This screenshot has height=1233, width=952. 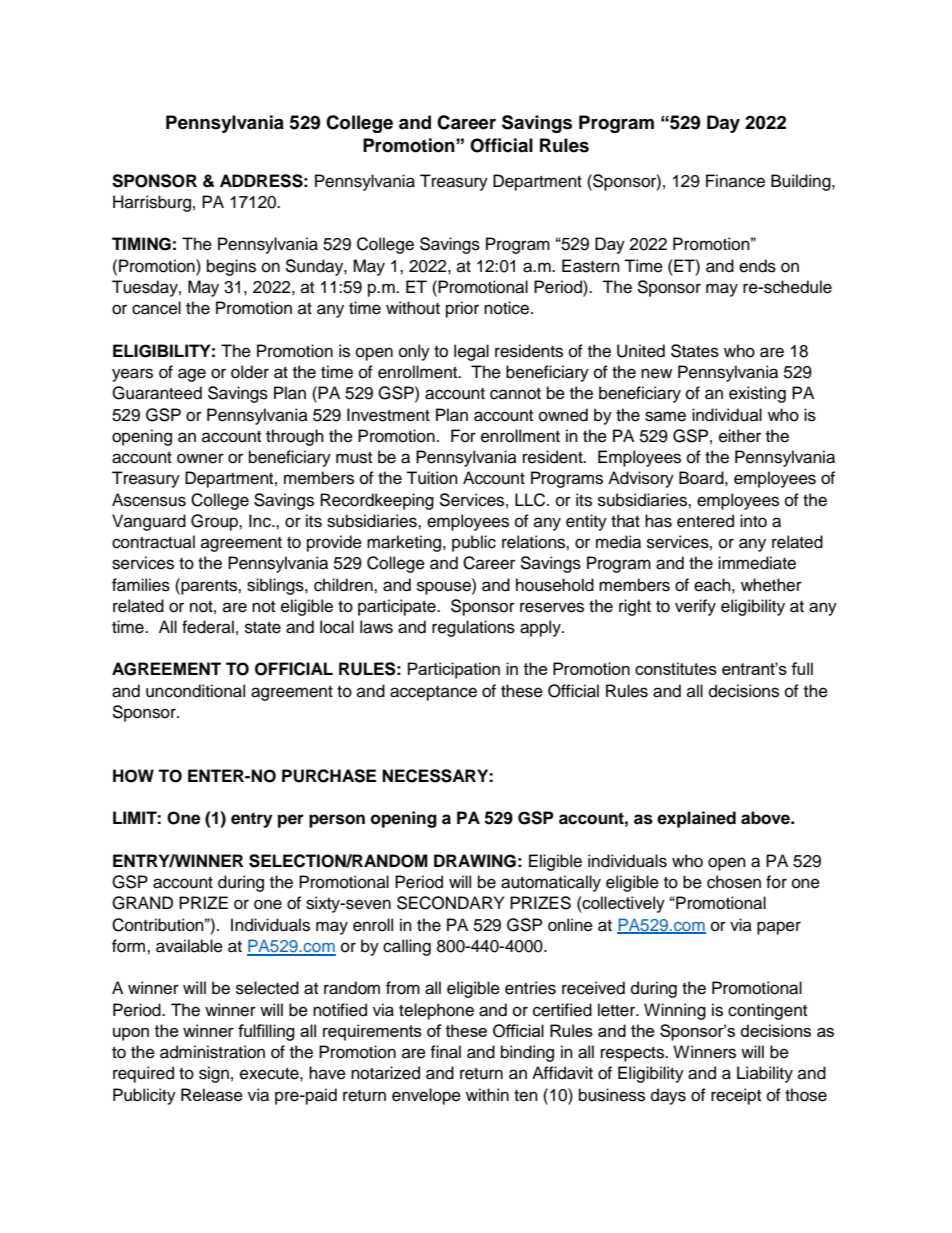 What do you see at coordinates (432, 478) in the screenshot?
I see `Tuition` at bounding box center [432, 478].
